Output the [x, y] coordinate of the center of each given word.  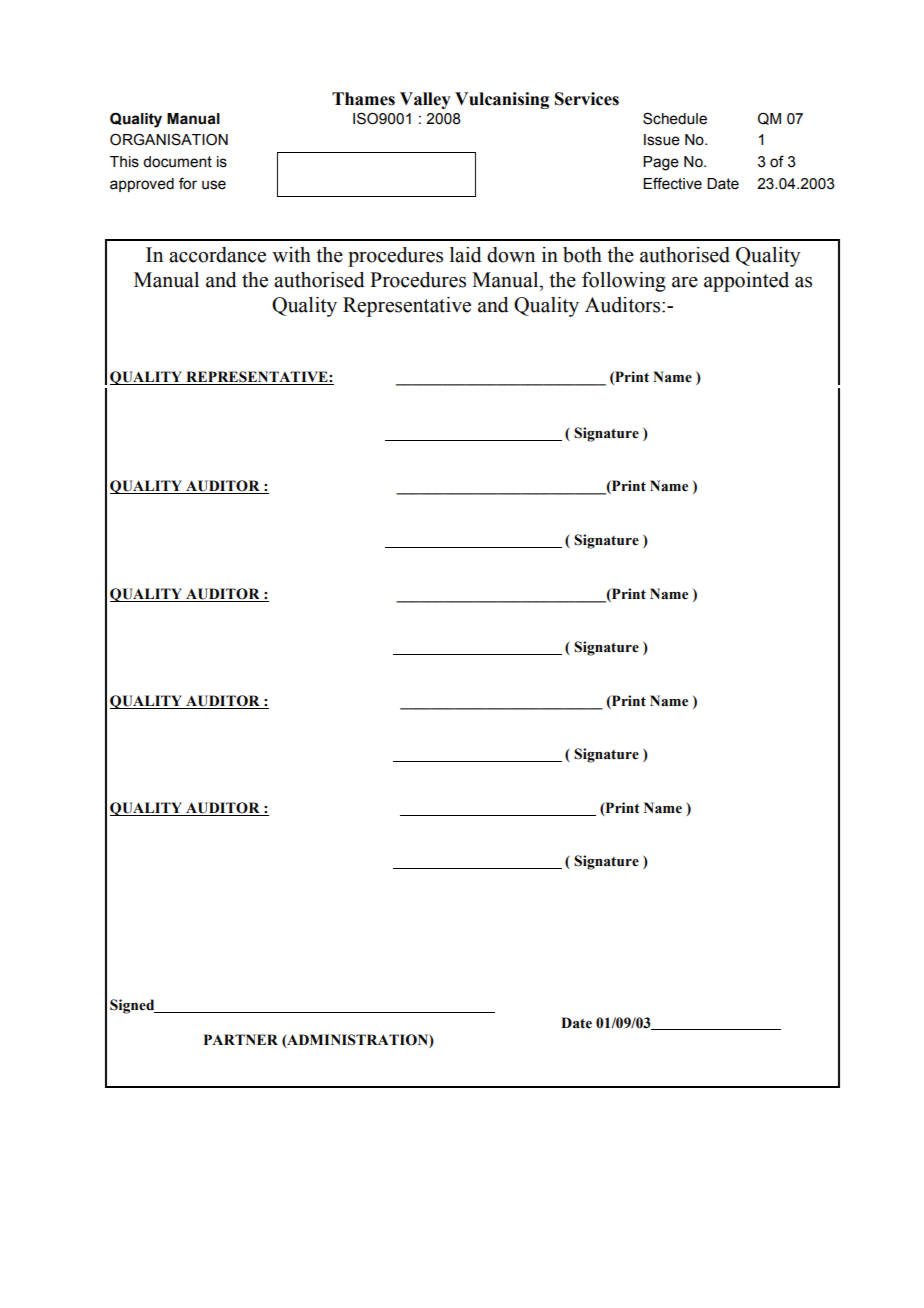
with [291, 255]
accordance [217, 255]
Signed [133, 1006]
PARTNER [241, 1039]
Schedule [675, 118]
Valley [425, 100]
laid [466, 255]
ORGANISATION [169, 139]
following [624, 282]
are [685, 282]
